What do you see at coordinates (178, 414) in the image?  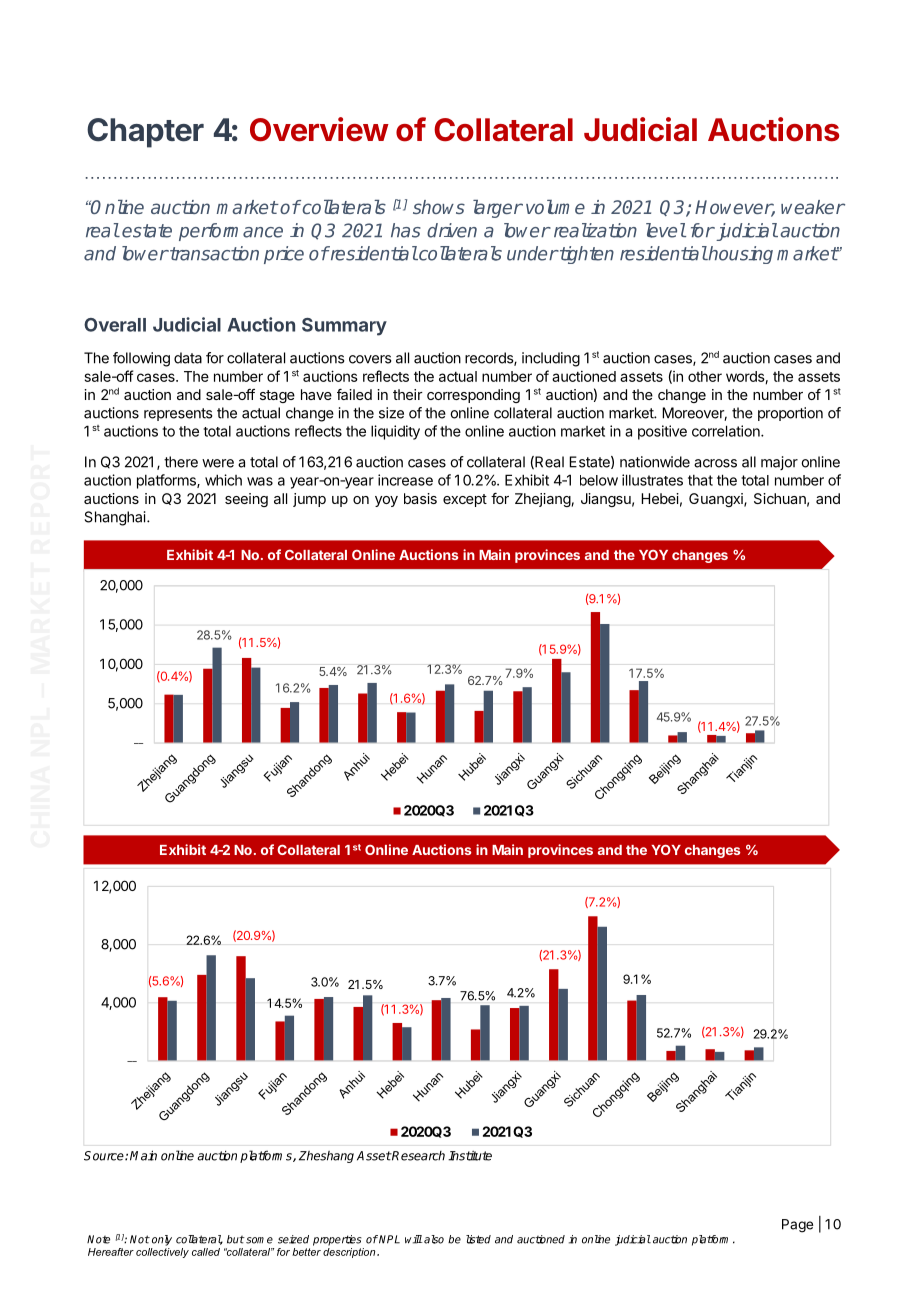 I see `represents` at bounding box center [178, 414].
